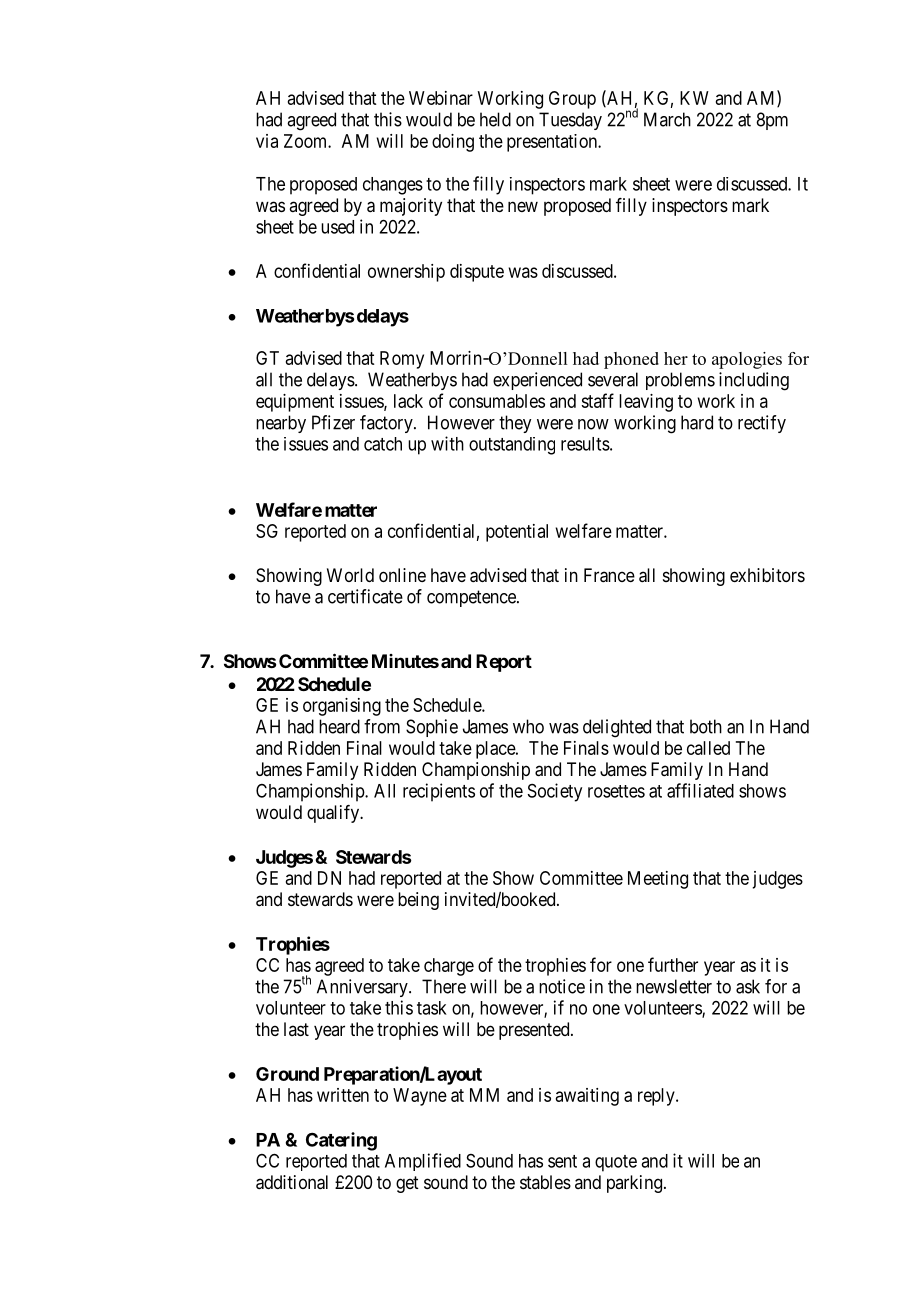 The image size is (924, 1308). I want to click on notice, so click(562, 986).
